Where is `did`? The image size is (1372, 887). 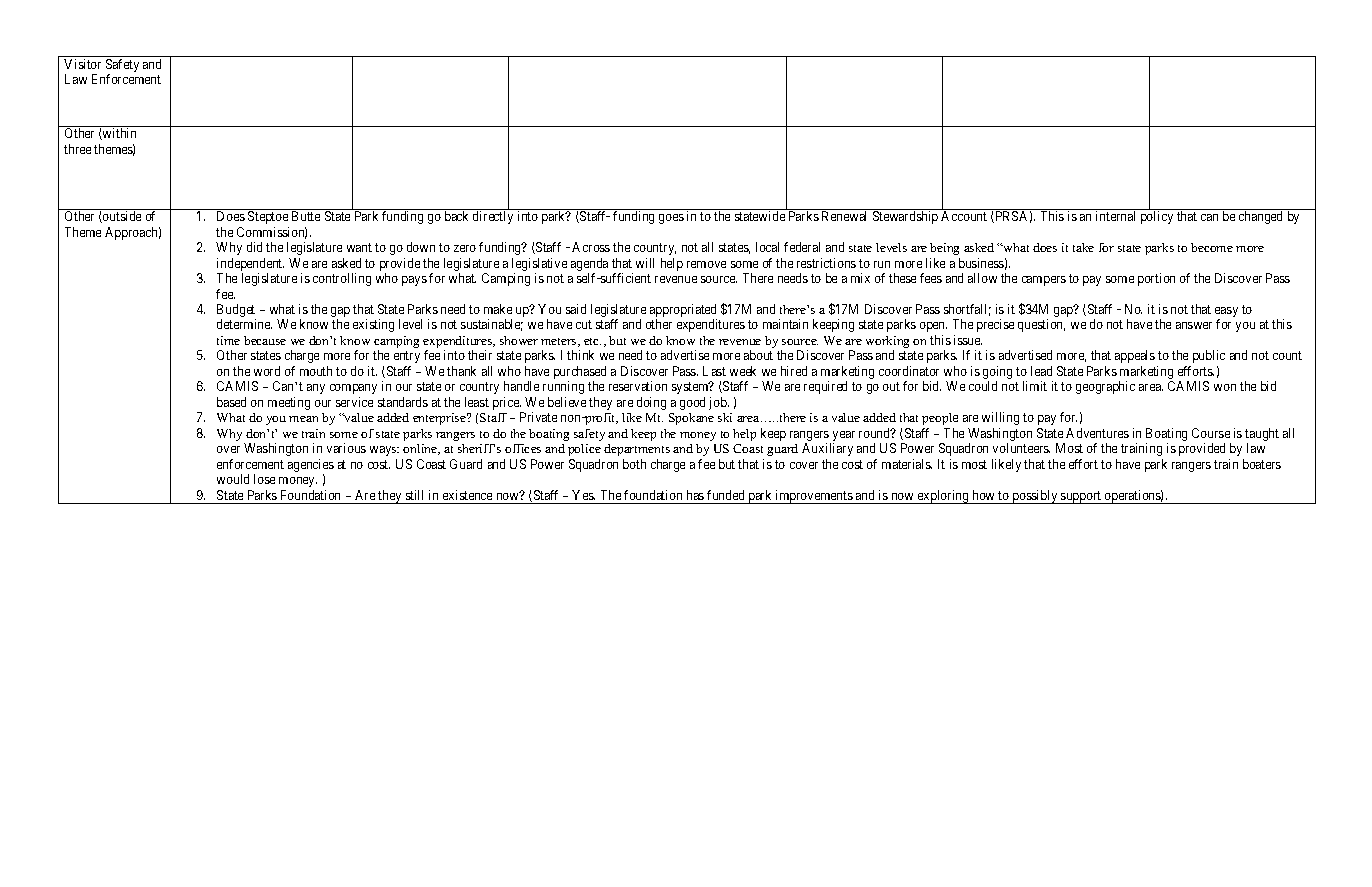
did is located at coordinates (254, 247).
